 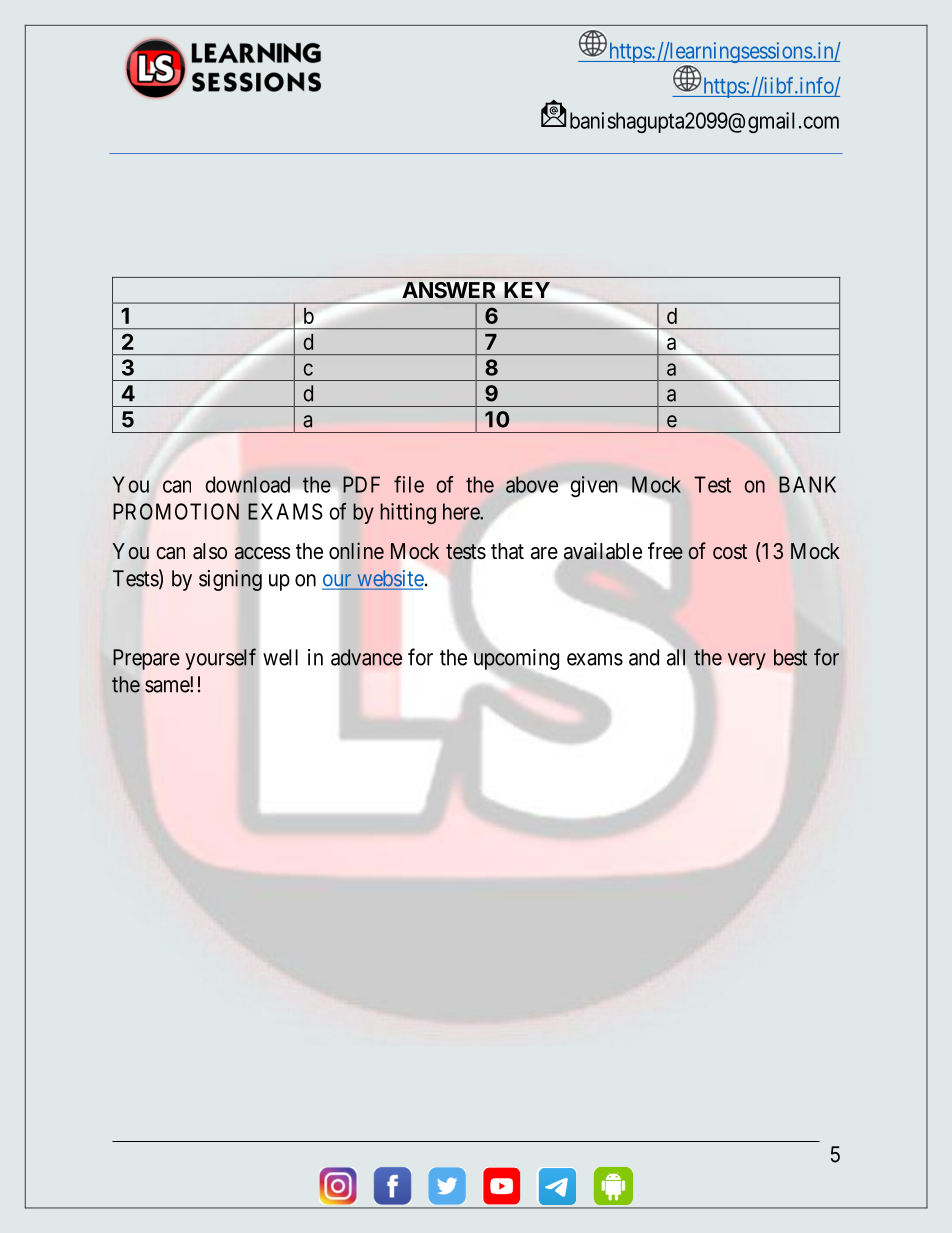 I want to click on very, so click(x=747, y=661).
